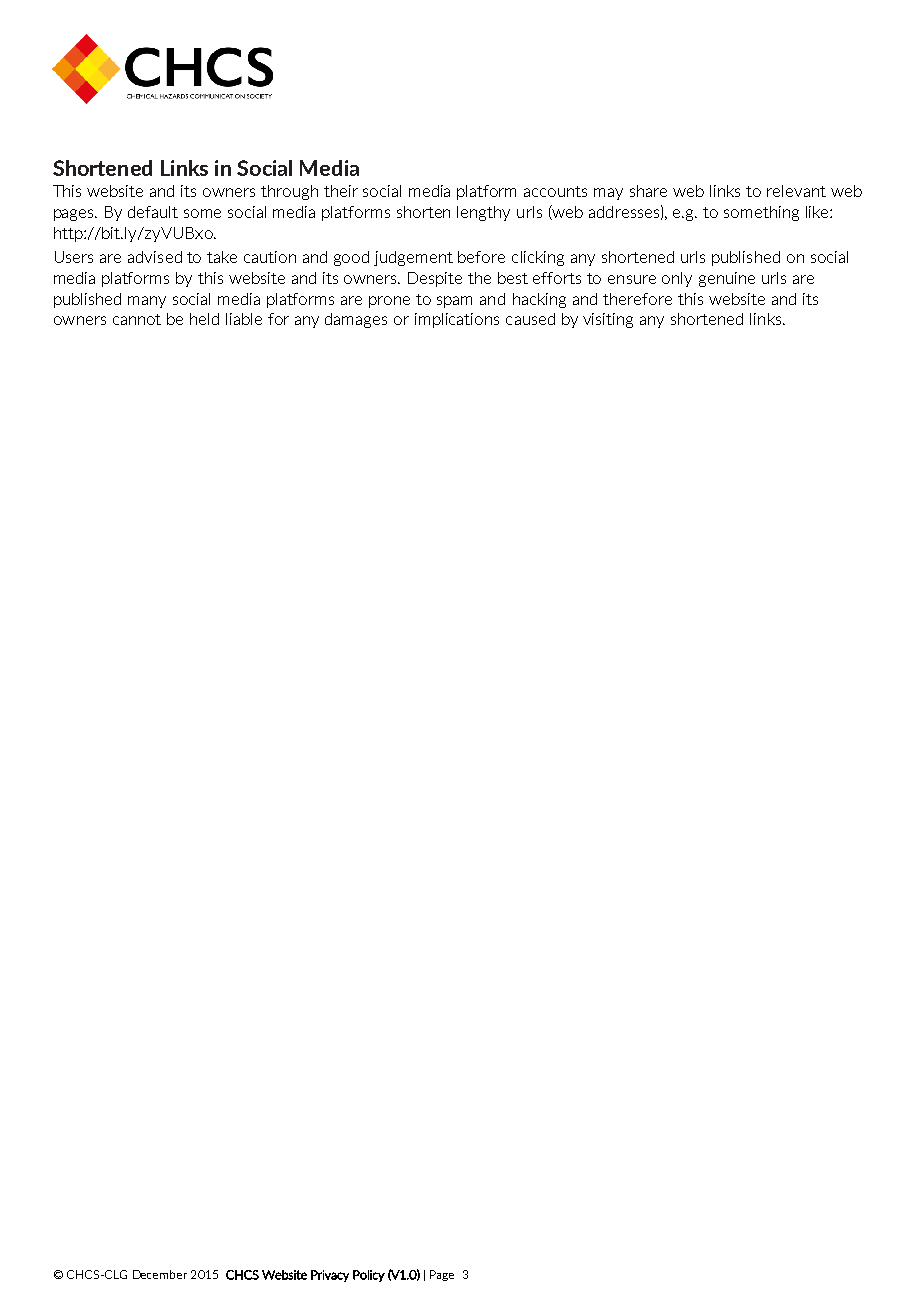  I want to click on Privacy, so click(330, 1276).
